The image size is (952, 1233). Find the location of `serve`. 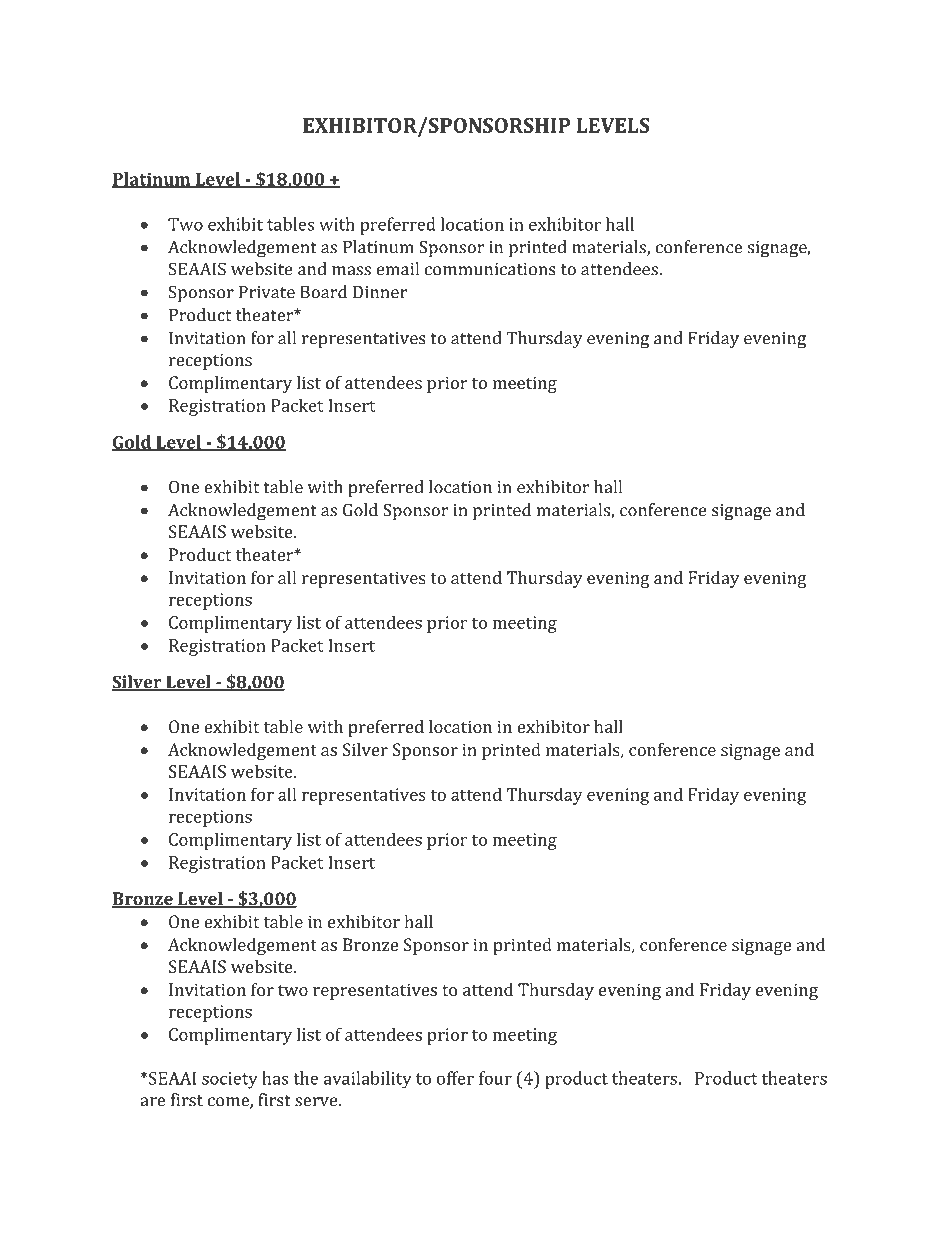

serve is located at coordinates (317, 1102).
